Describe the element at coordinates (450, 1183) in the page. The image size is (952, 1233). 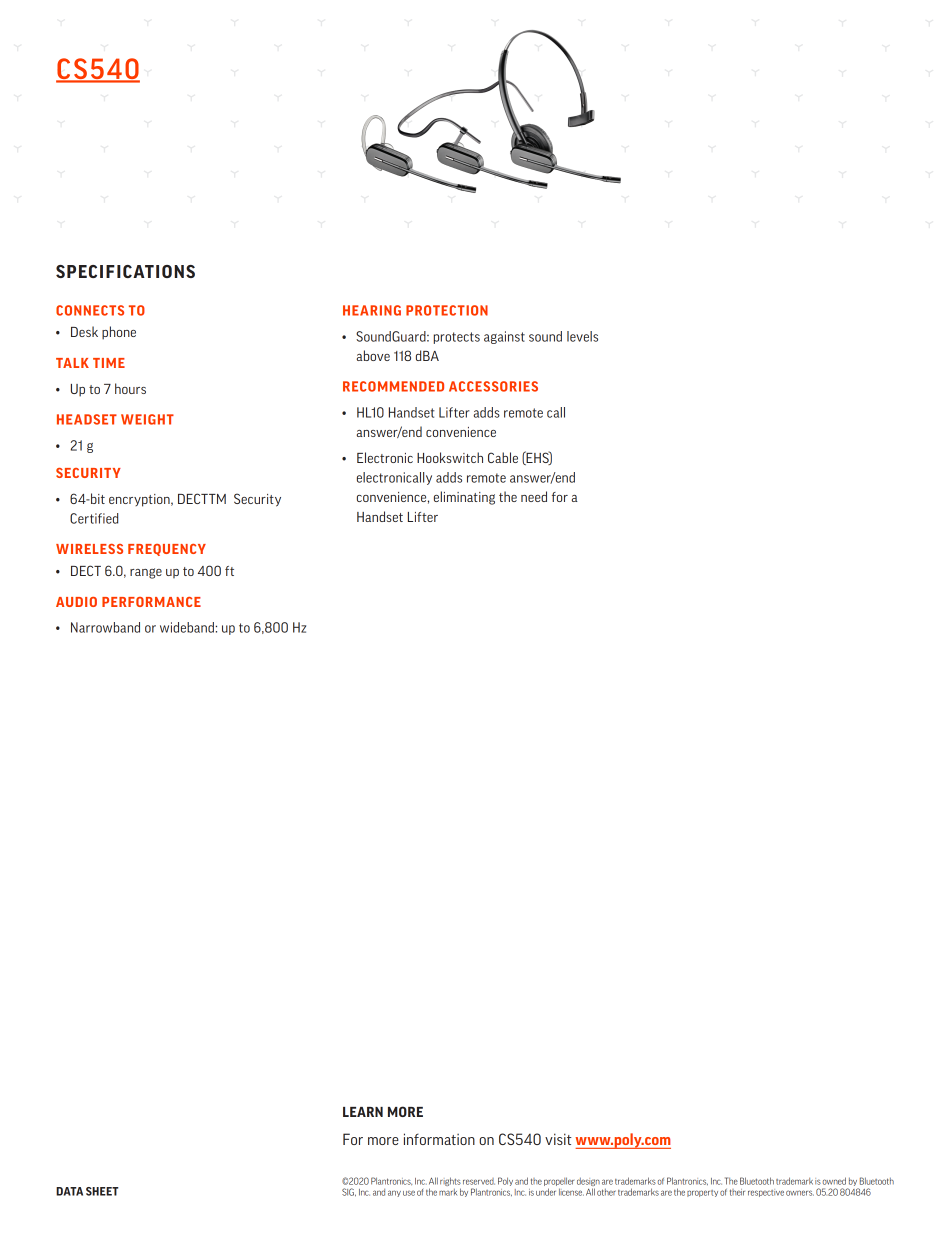
I see `rights` at that location.
